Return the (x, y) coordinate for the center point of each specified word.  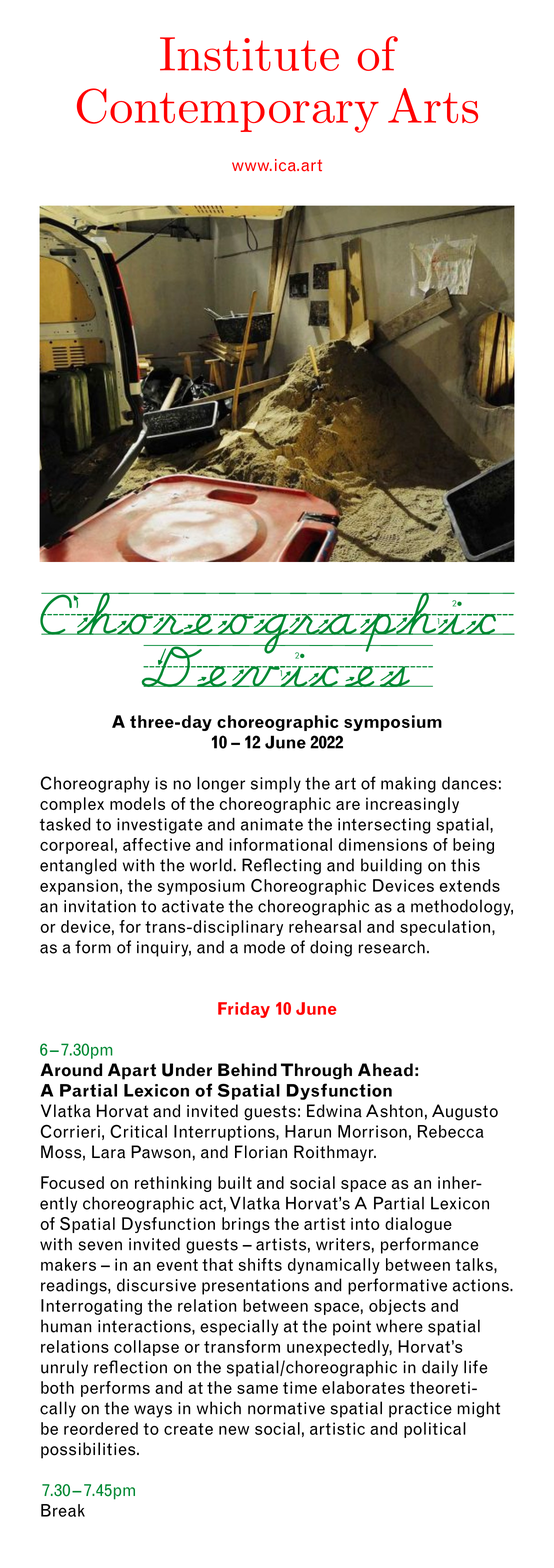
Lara (108, 1152)
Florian (261, 1152)
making (408, 785)
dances (469, 783)
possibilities (89, 1450)
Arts (433, 105)
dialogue (418, 1225)
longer (221, 784)
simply (276, 784)
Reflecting (281, 866)
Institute (249, 54)
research (392, 947)
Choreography (95, 784)
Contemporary (228, 110)
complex (72, 805)
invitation (100, 906)
